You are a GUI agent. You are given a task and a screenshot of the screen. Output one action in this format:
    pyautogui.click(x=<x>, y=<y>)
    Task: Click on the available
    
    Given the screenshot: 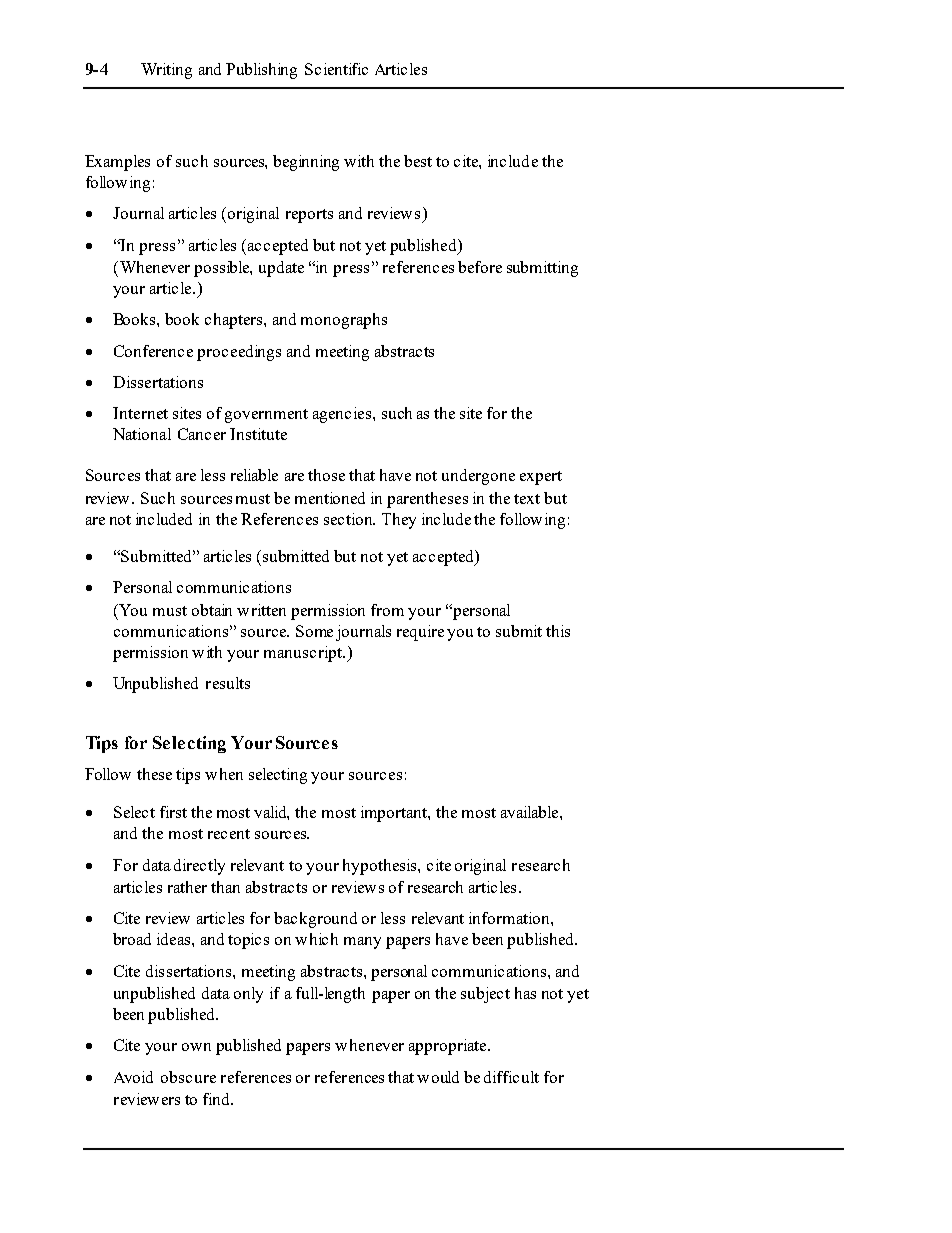 What is the action you would take?
    pyautogui.click(x=531, y=812)
